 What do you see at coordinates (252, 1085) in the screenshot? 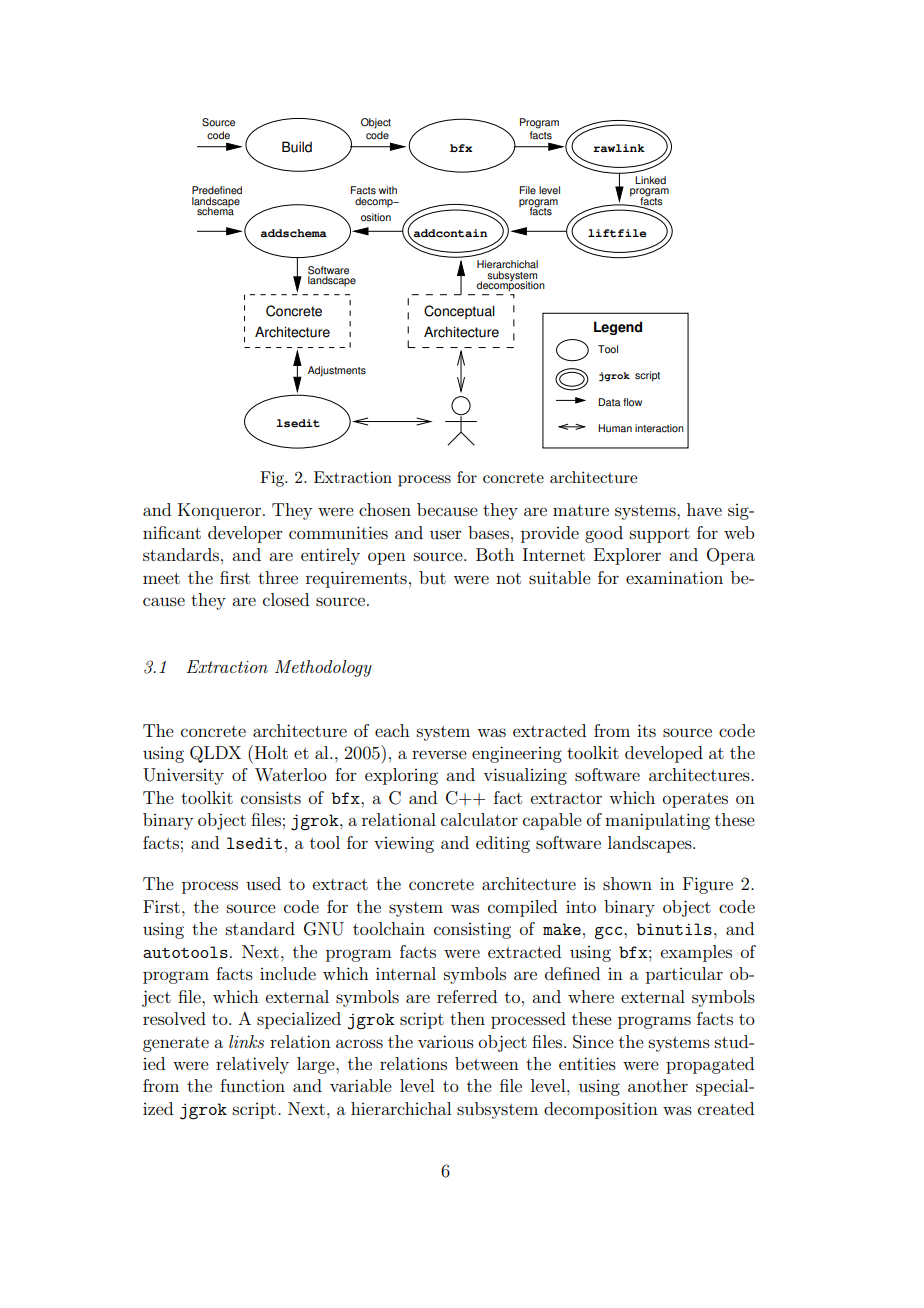
I see `function` at bounding box center [252, 1085].
